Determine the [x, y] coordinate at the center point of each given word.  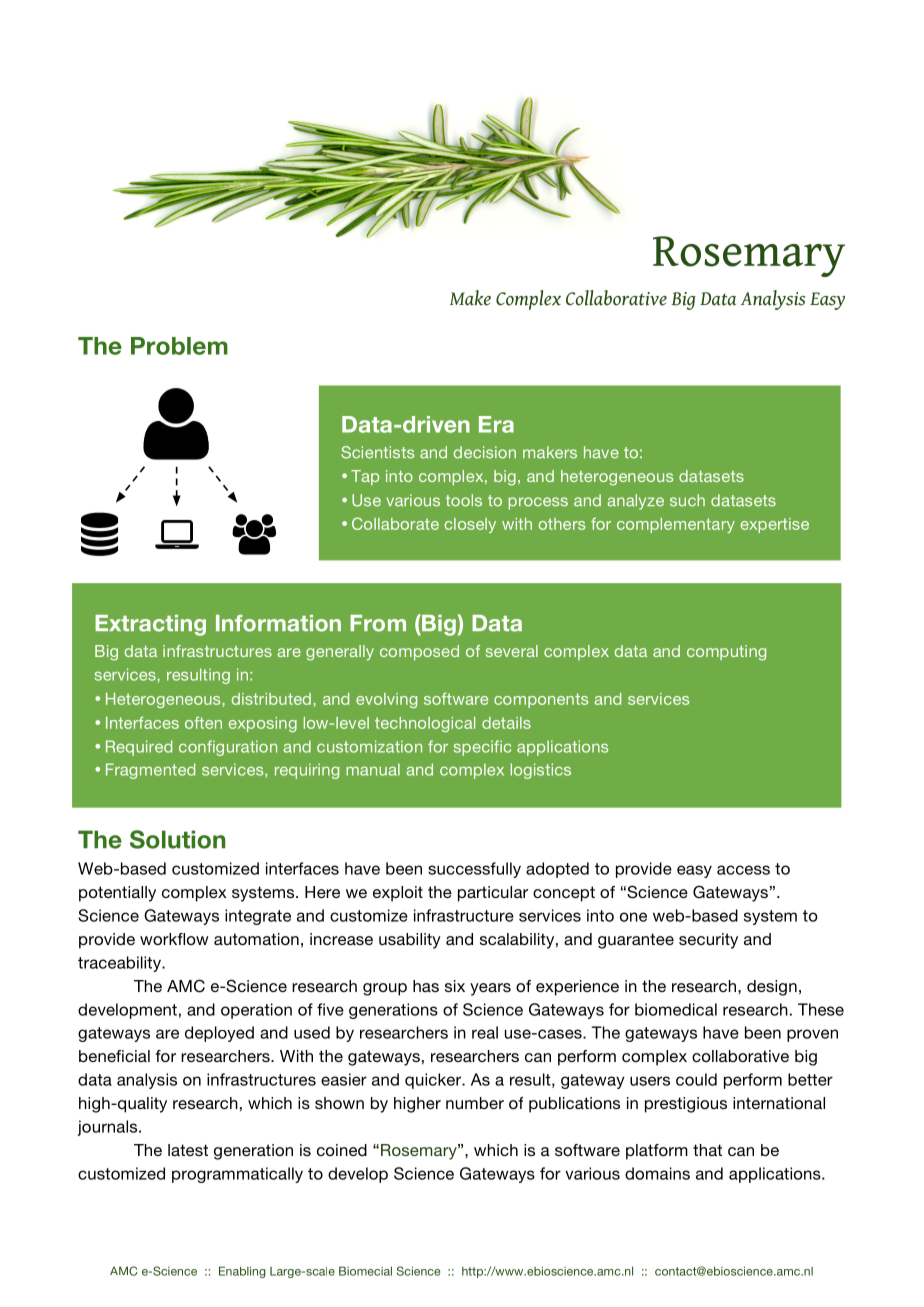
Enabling [242, 1272]
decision [485, 452]
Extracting [150, 625]
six [455, 986]
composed [419, 652]
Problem [179, 346]
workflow [174, 939]
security [708, 941]
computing [726, 653]
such [687, 500]
